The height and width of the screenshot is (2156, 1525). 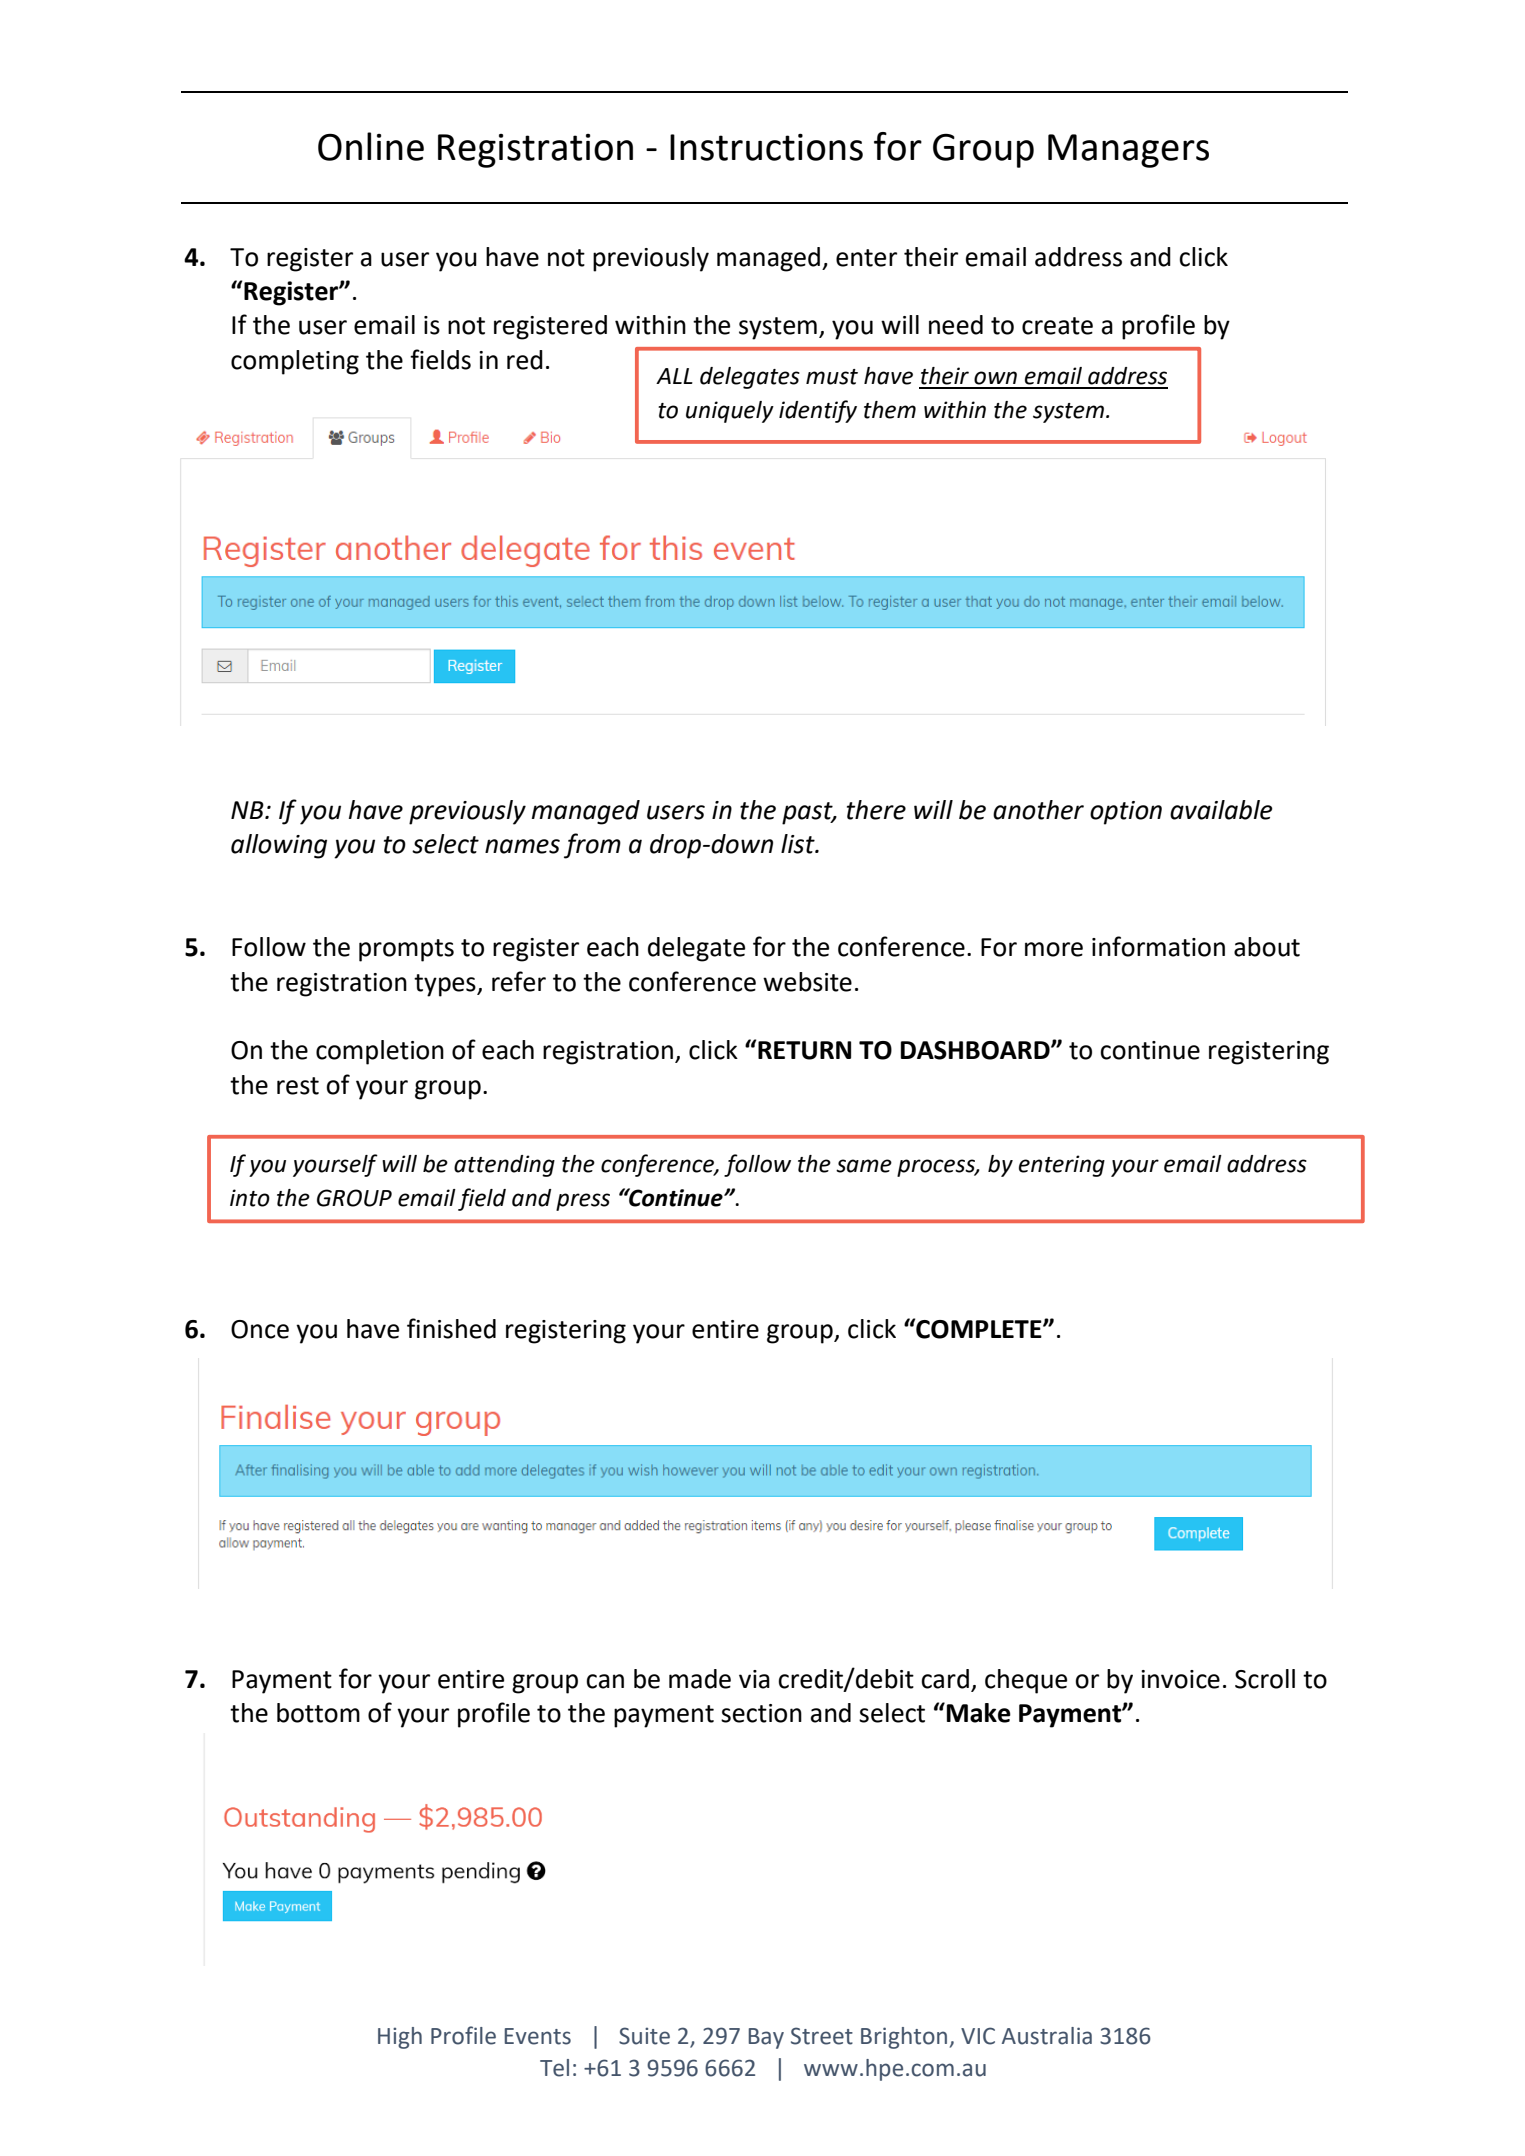 I want to click on invoice, so click(x=1180, y=1679).
